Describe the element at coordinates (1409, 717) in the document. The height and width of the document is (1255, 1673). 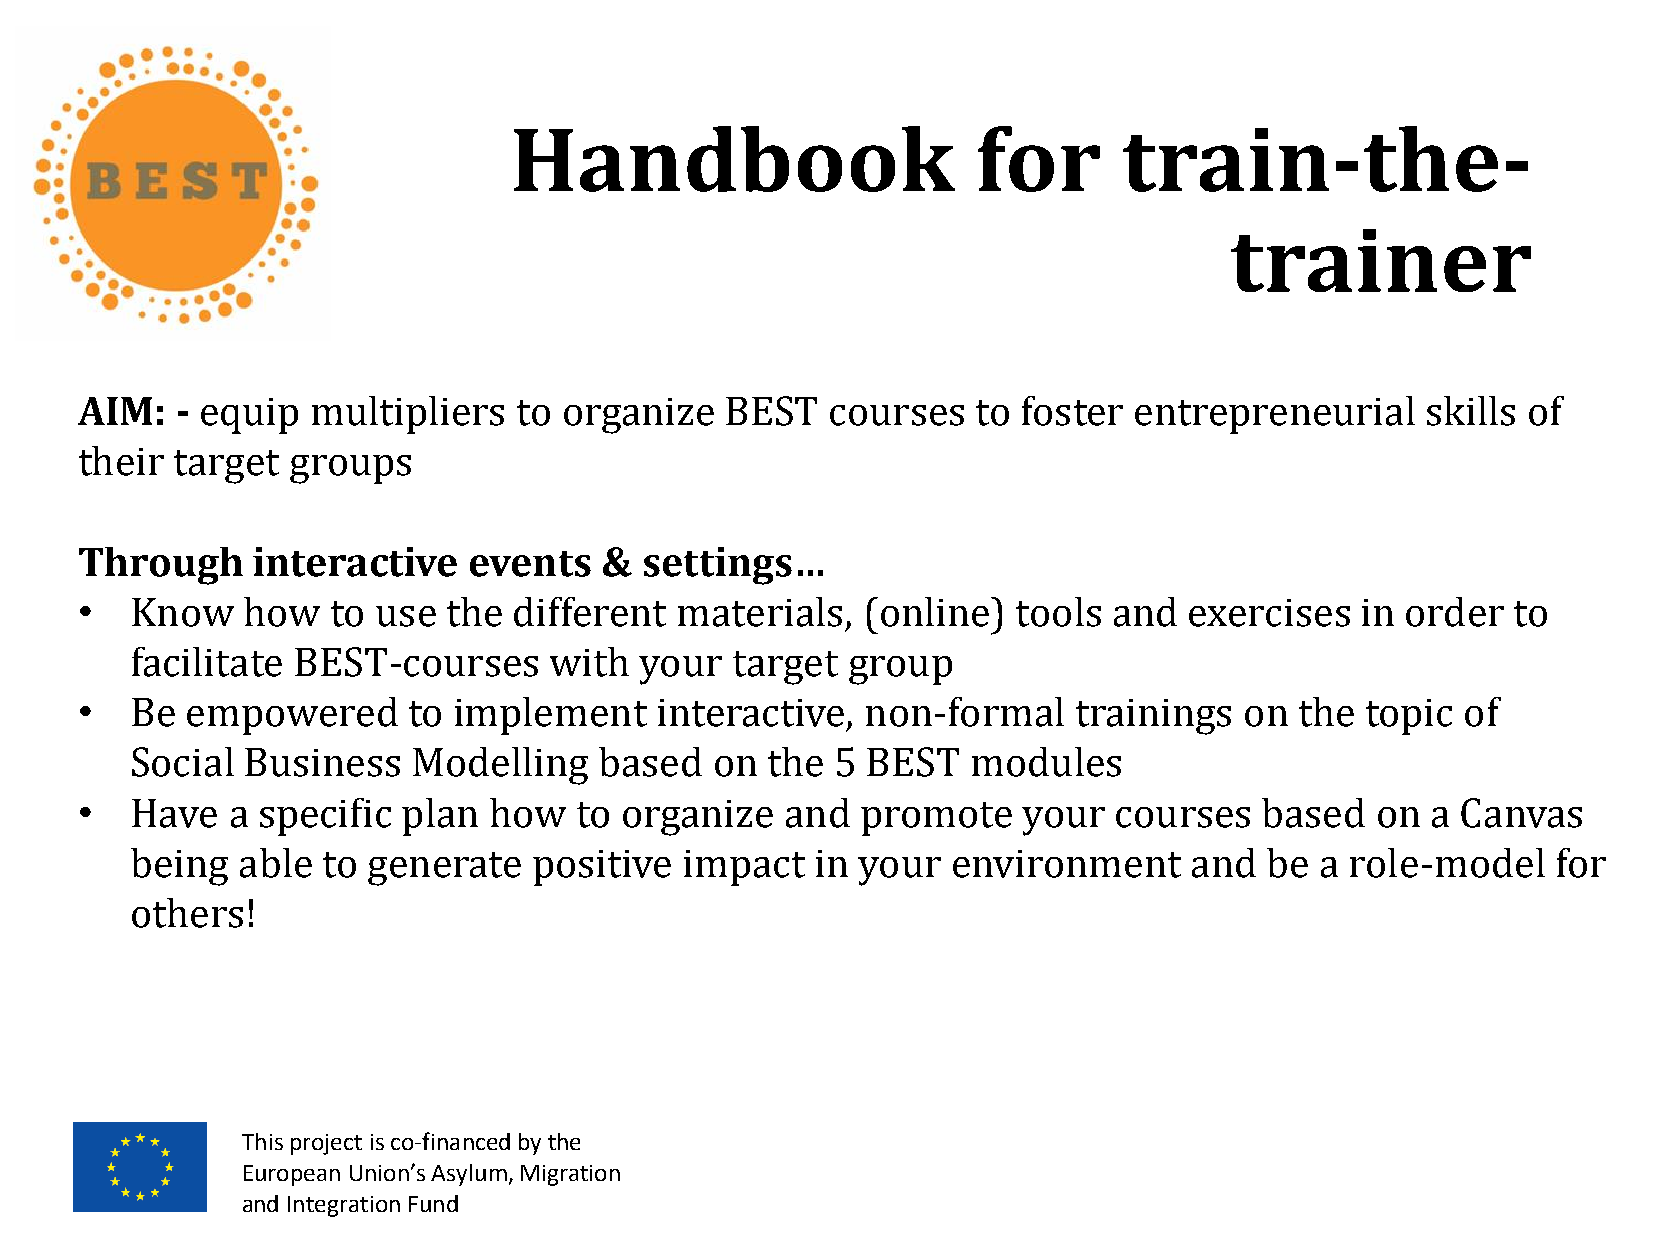
I see `topic` at that location.
